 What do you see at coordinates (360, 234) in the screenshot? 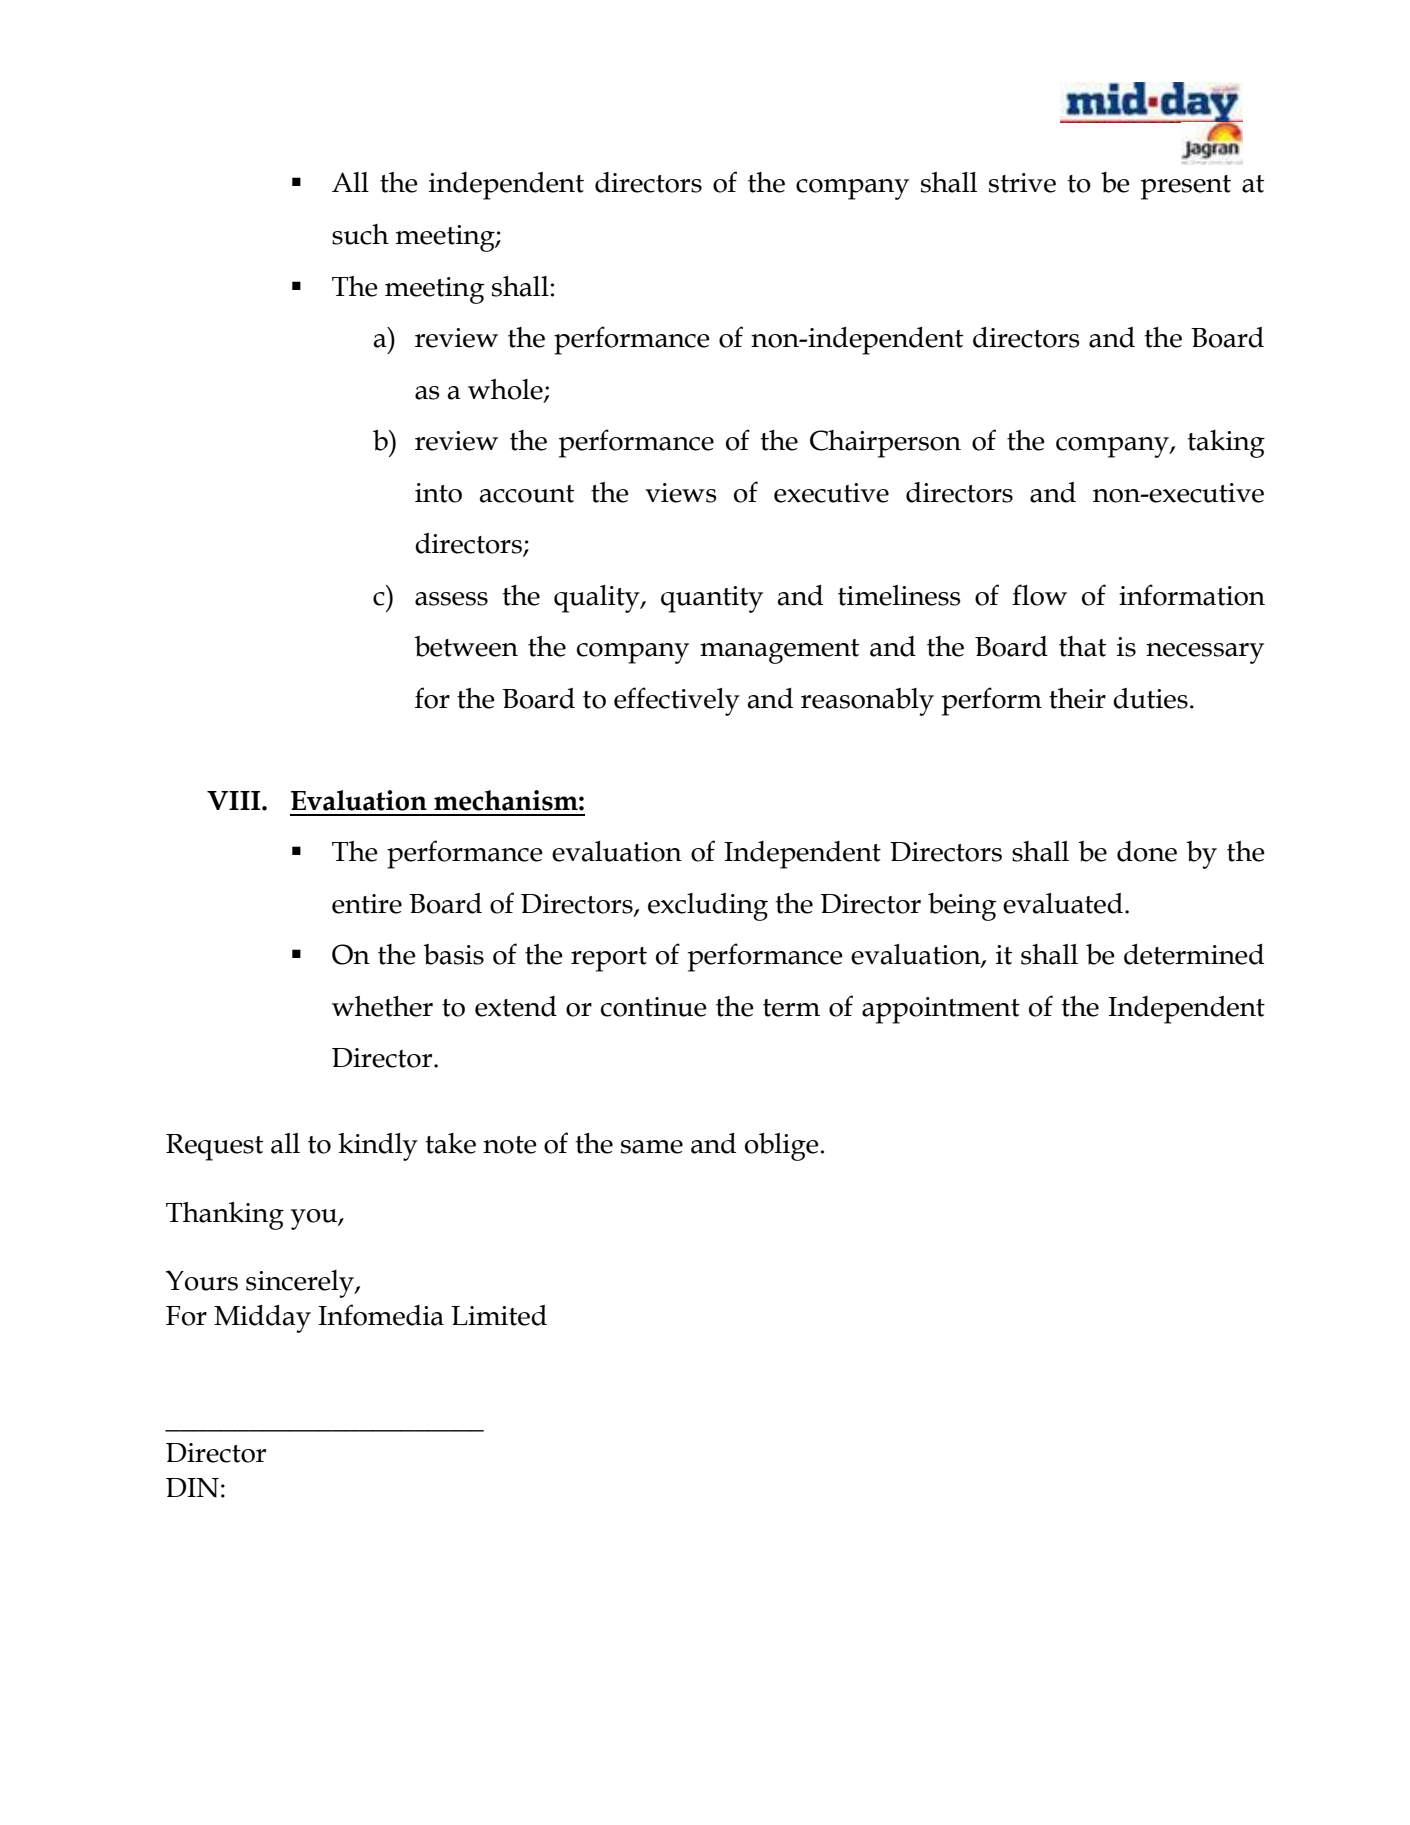
I see `such` at bounding box center [360, 234].
